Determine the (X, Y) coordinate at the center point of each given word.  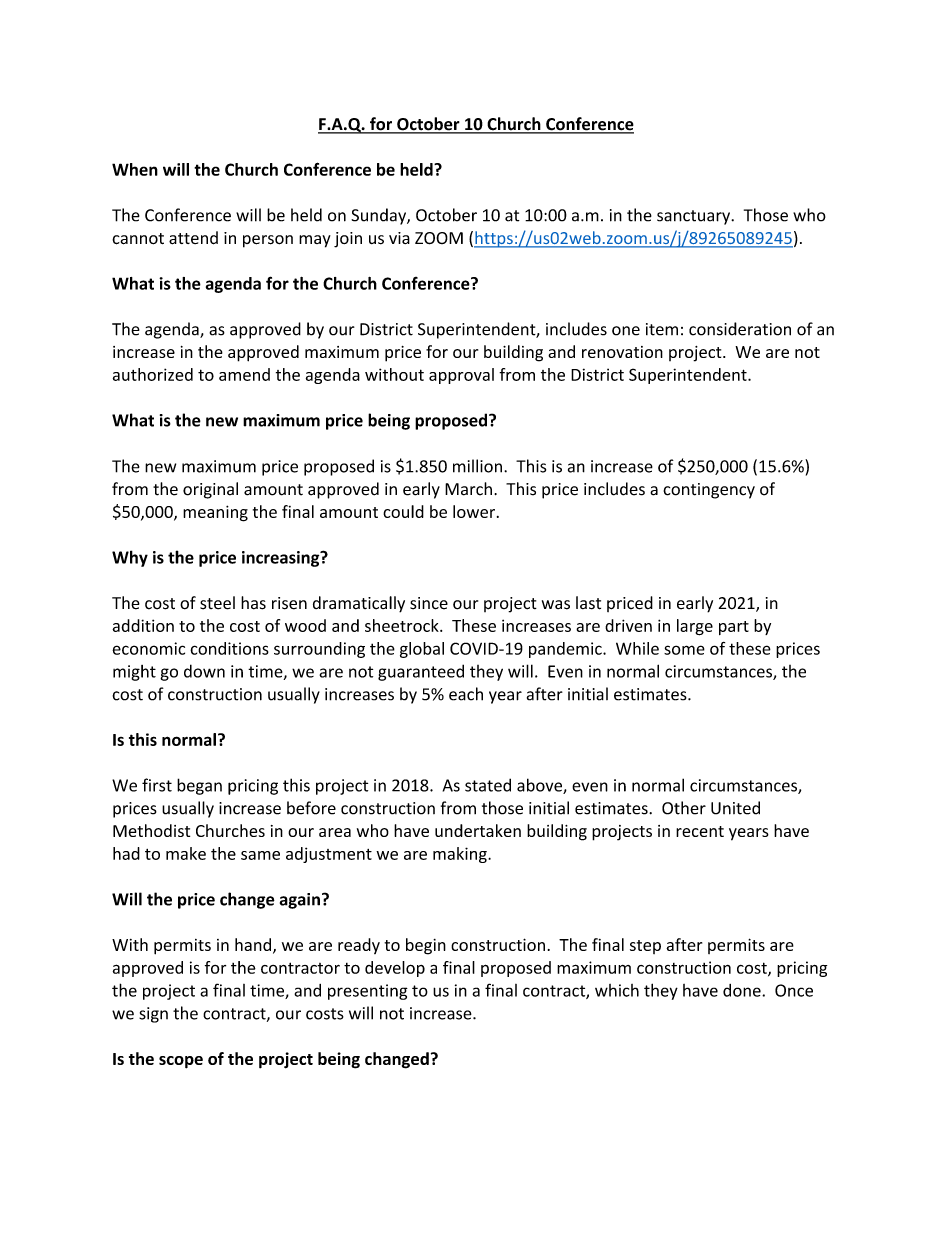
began (199, 786)
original (210, 490)
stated (488, 785)
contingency (709, 491)
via (399, 238)
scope (181, 1062)
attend (193, 238)
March (468, 489)
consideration (740, 329)
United (735, 808)
